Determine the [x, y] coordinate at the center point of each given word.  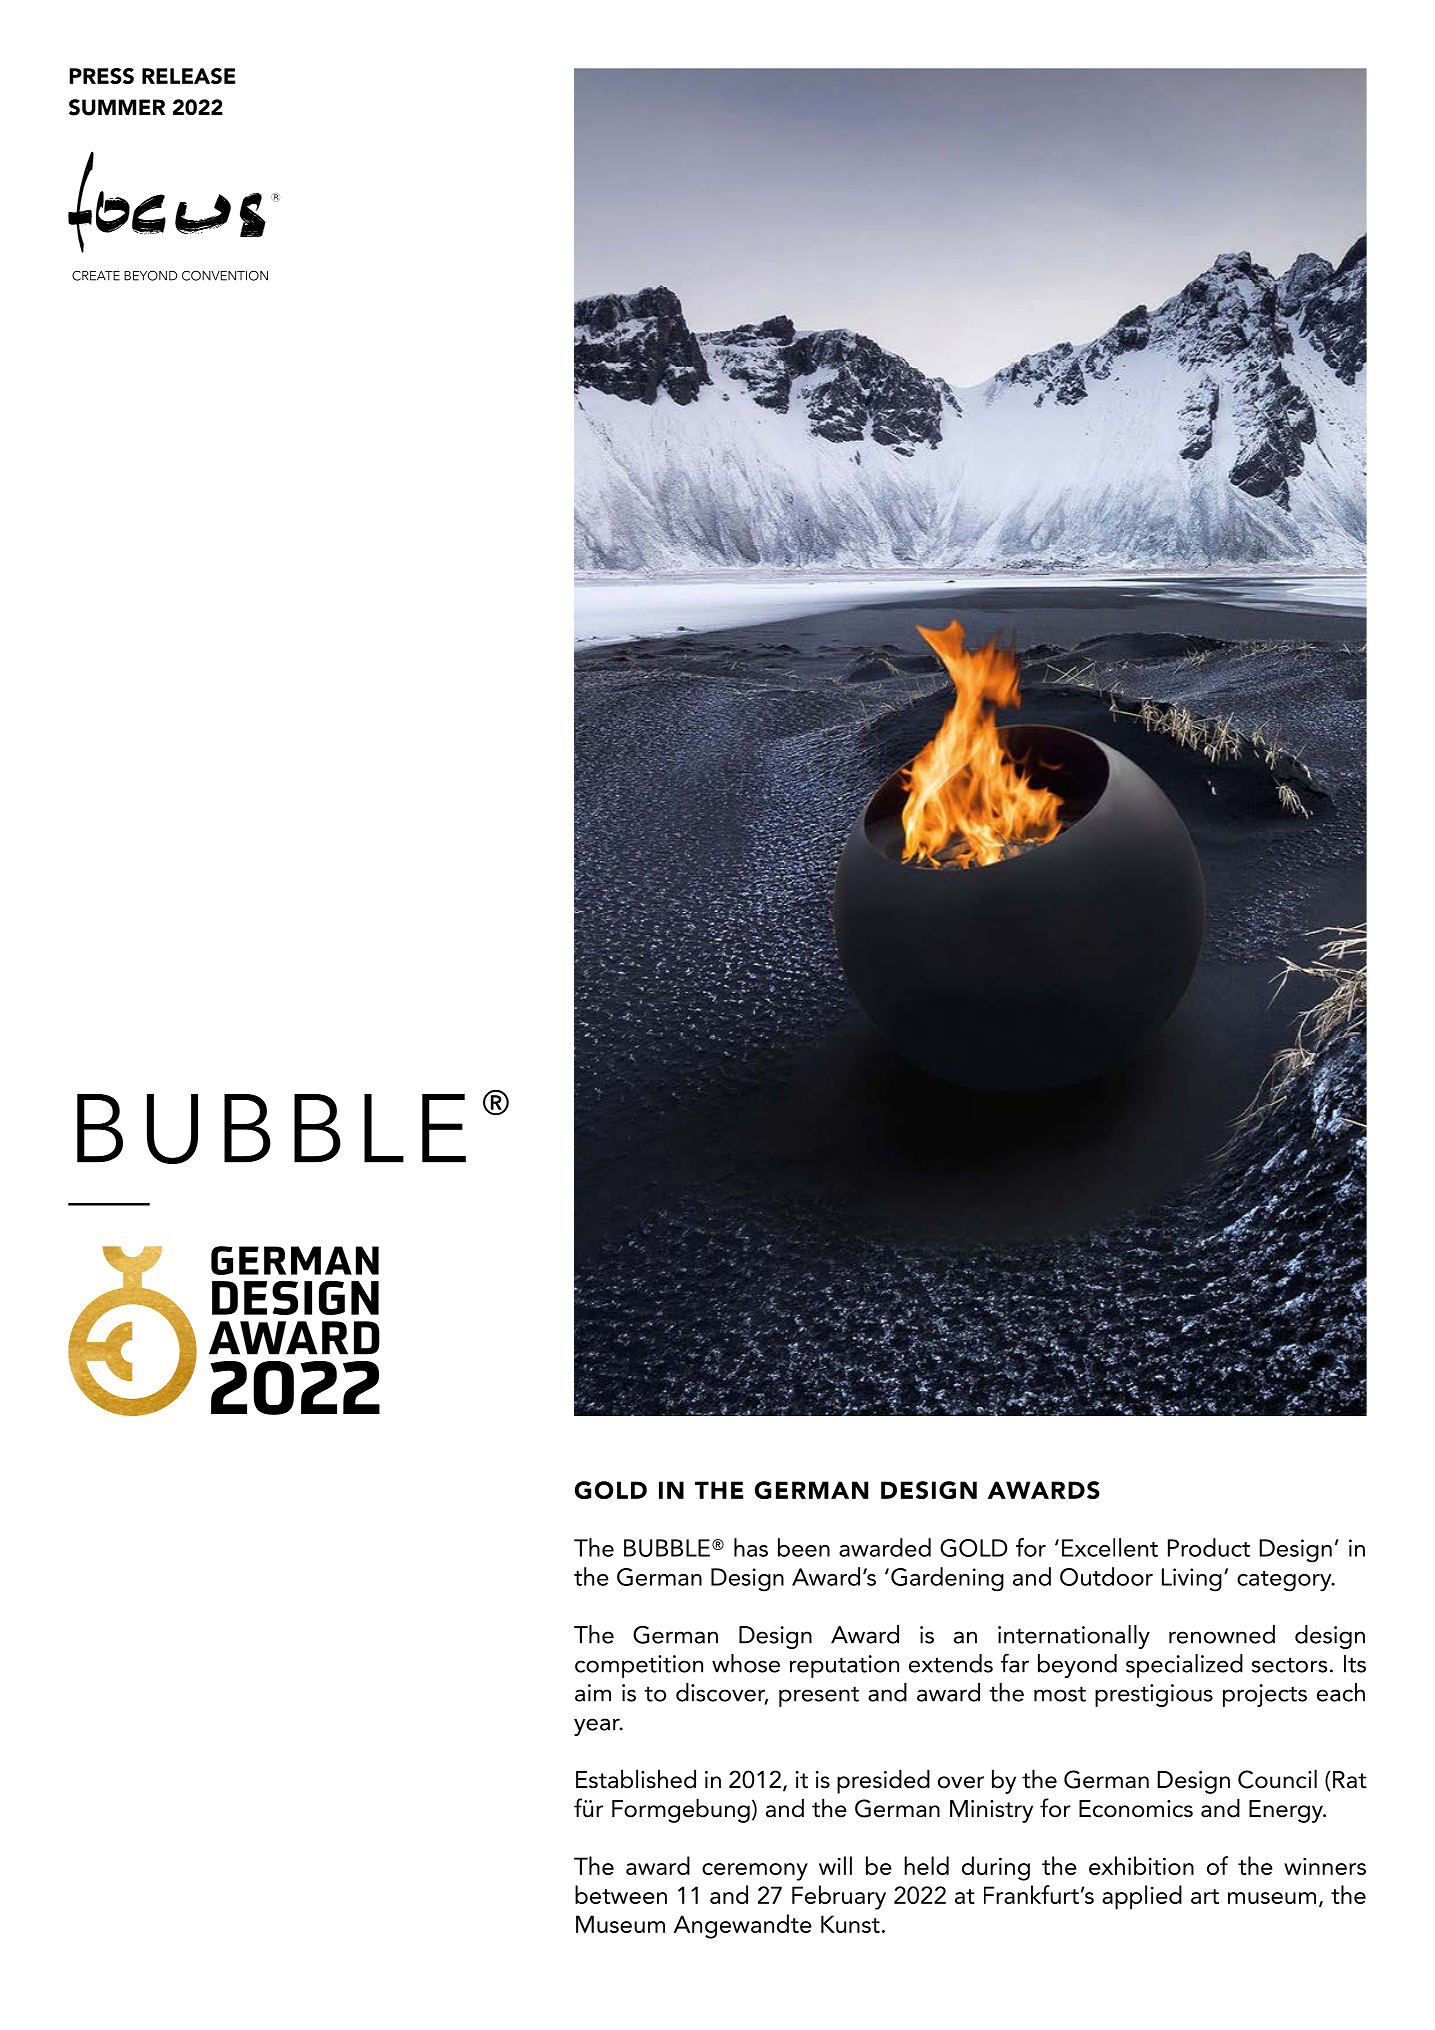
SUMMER [117, 107]
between [621, 1894]
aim [593, 1693]
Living [1192, 1580]
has [751, 1547]
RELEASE [189, 76]
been [804, 1547]
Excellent [1110, 1547]
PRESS [102, 76]
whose [746, 1663]
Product [1209, 1547]
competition [639, 1666]
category [1285, 1581]
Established [636, 1779]
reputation [844, 1666]
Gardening [947, 1579]
